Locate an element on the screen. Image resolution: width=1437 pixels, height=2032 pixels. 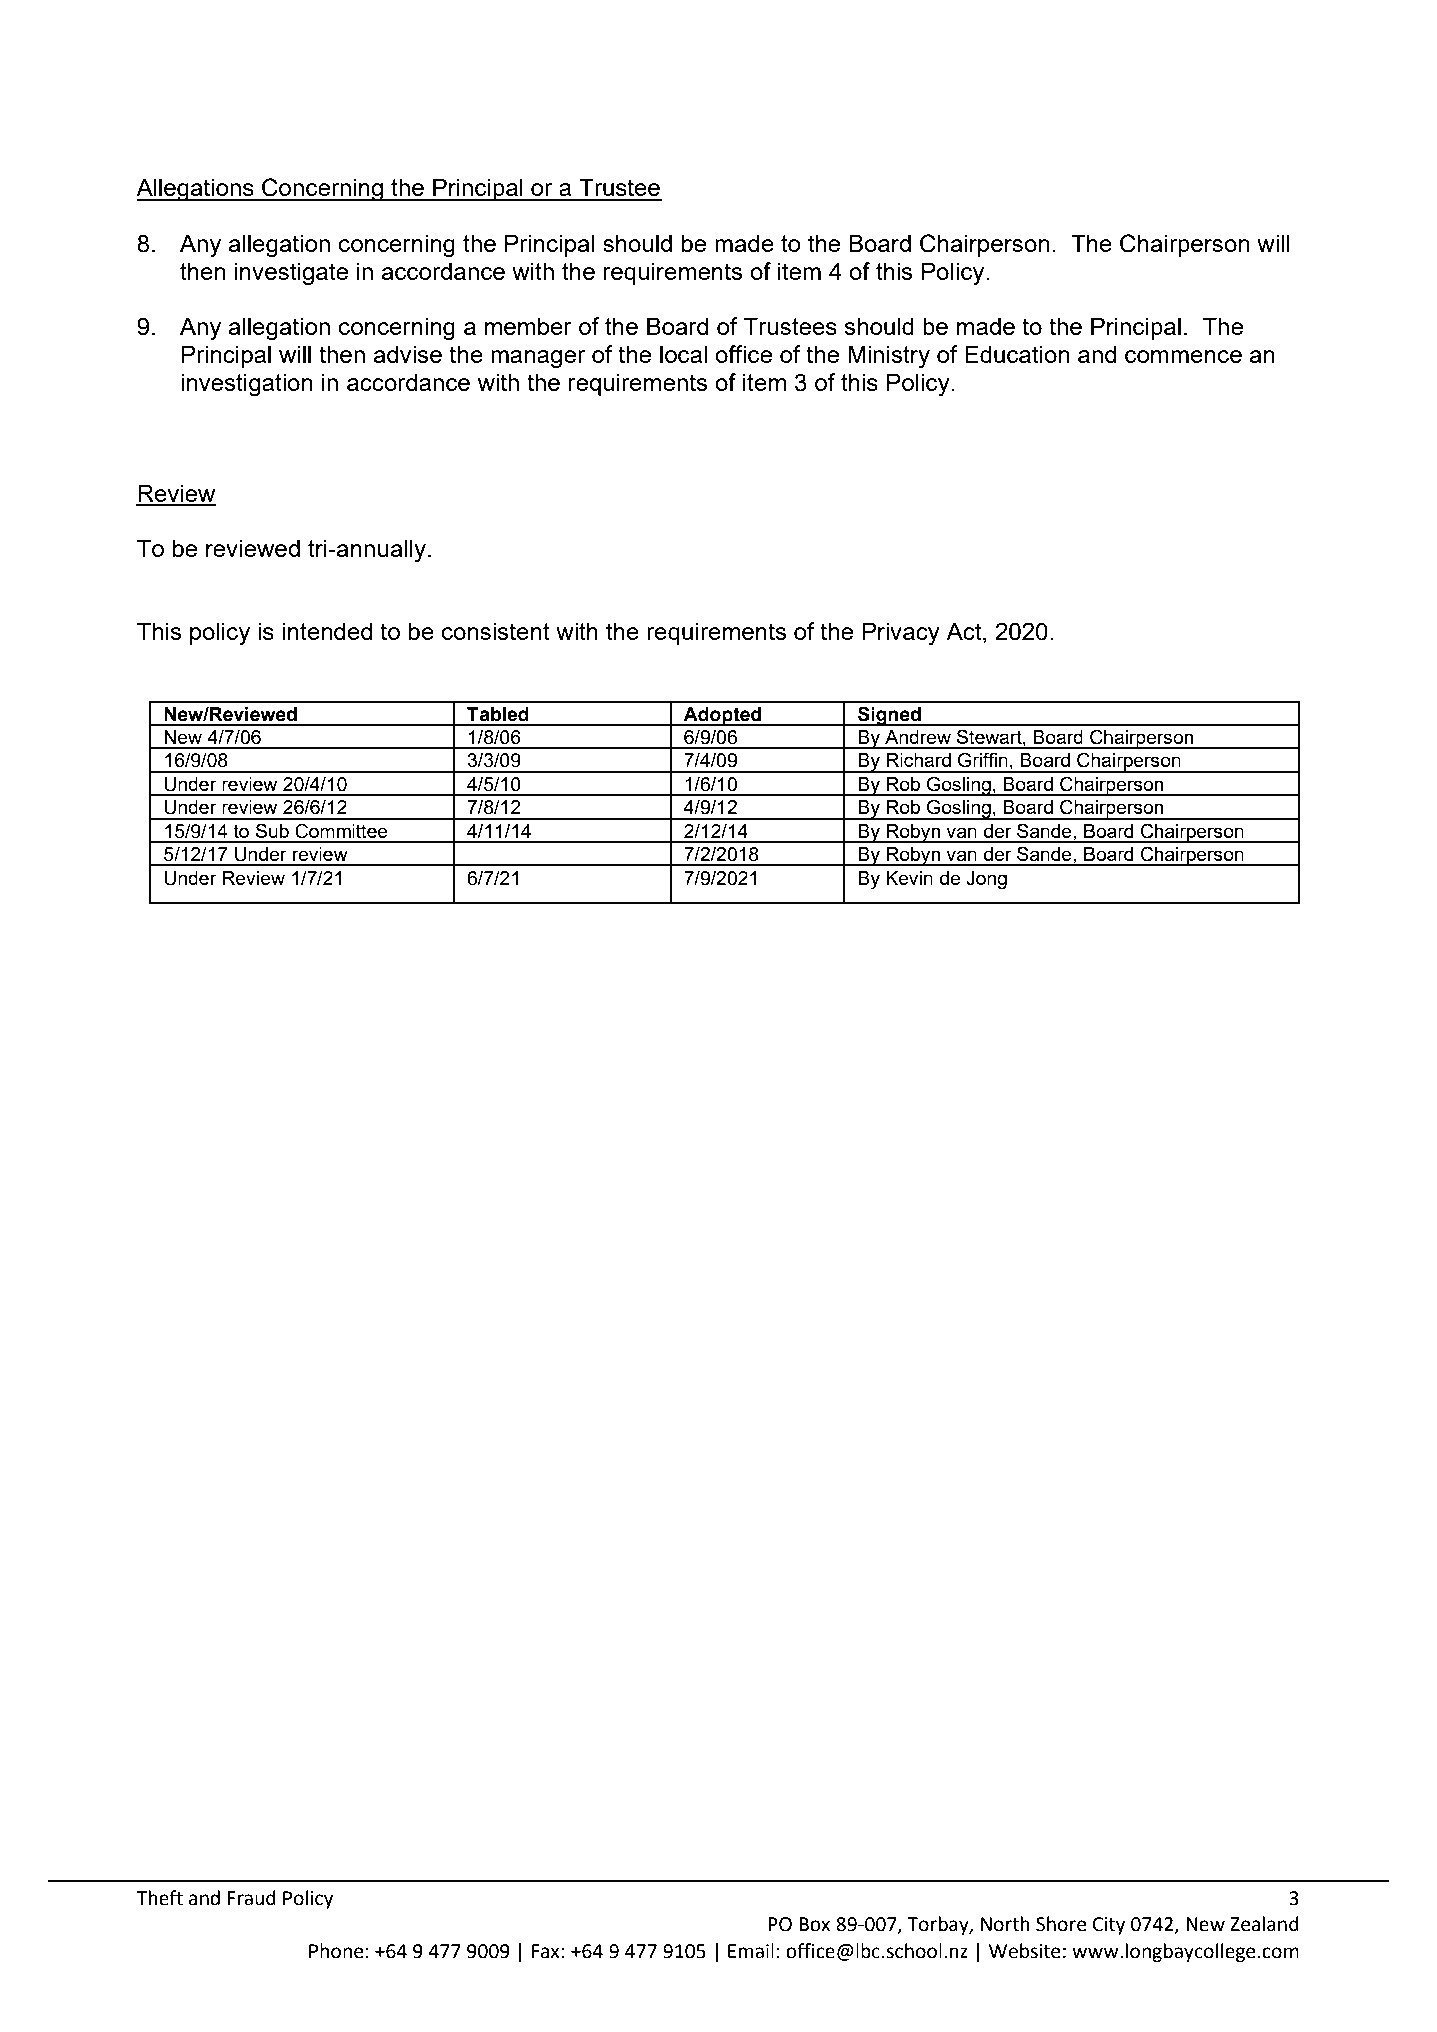
City is located at coordinates (1109, 1926).
